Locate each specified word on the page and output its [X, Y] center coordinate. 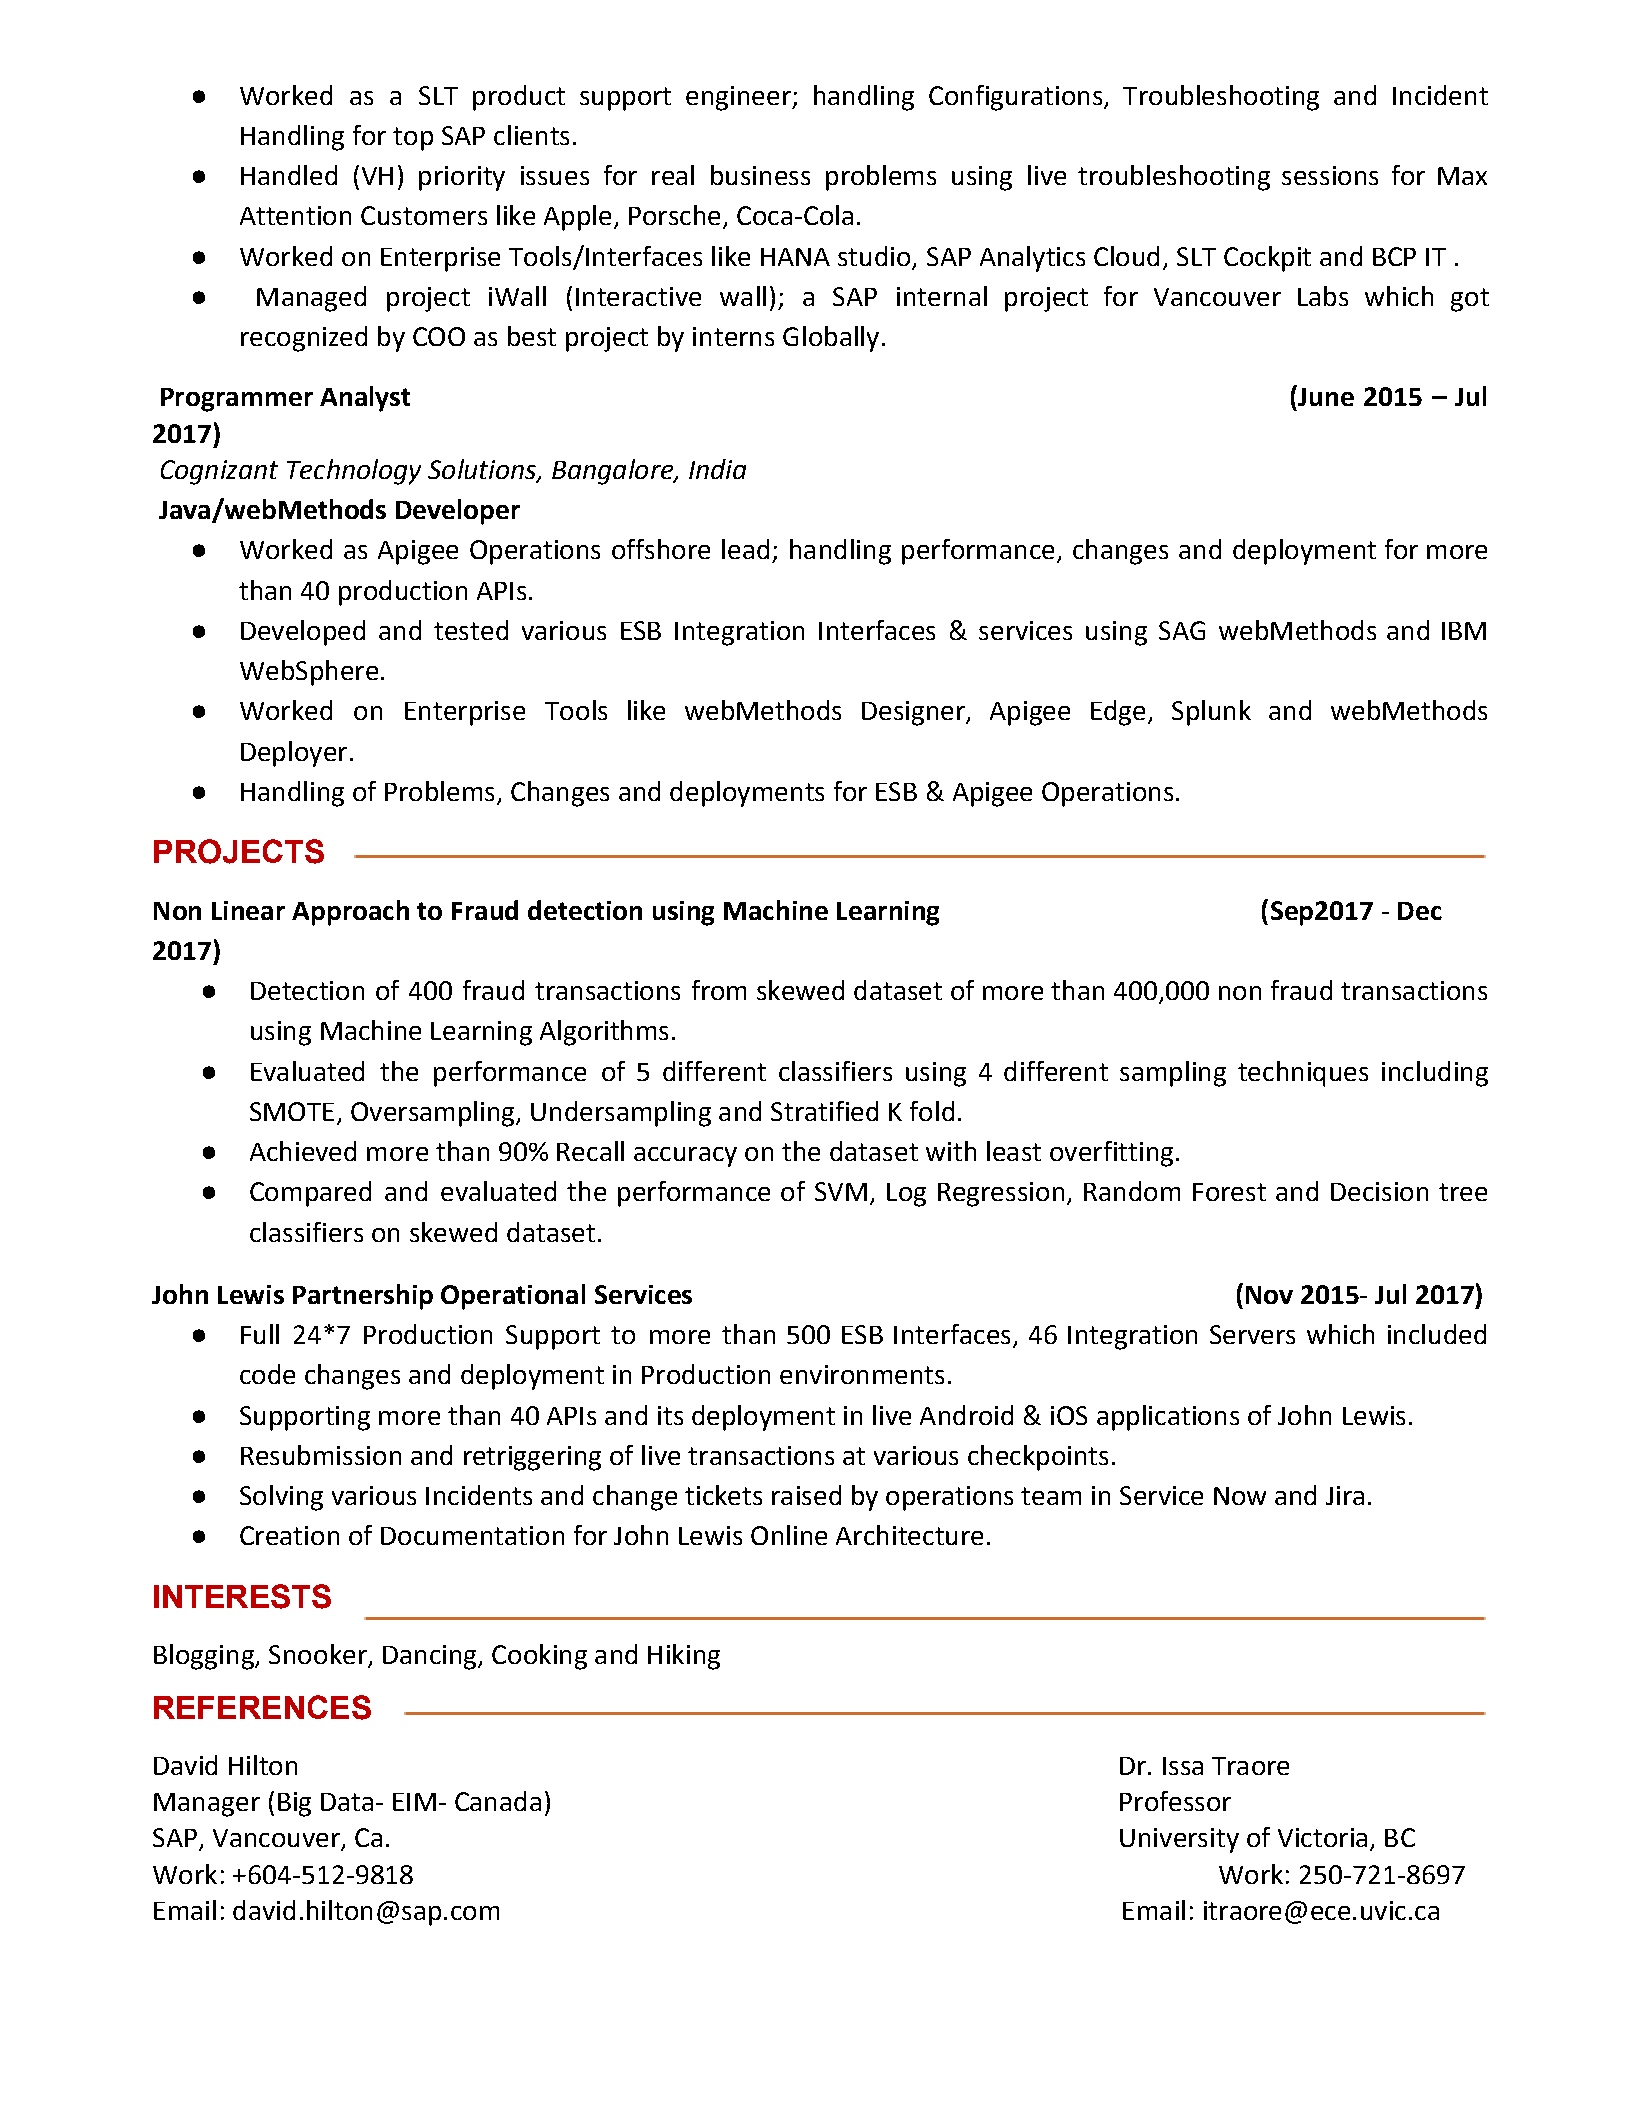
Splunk [1211, 713]
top [413, 139]
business [760, 175]
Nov [1269, 1295]
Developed [303, 633]
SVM [841, 1191]
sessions [1330, 175]
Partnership [363, 1297]
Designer [914, 713]
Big [294, 1804]
